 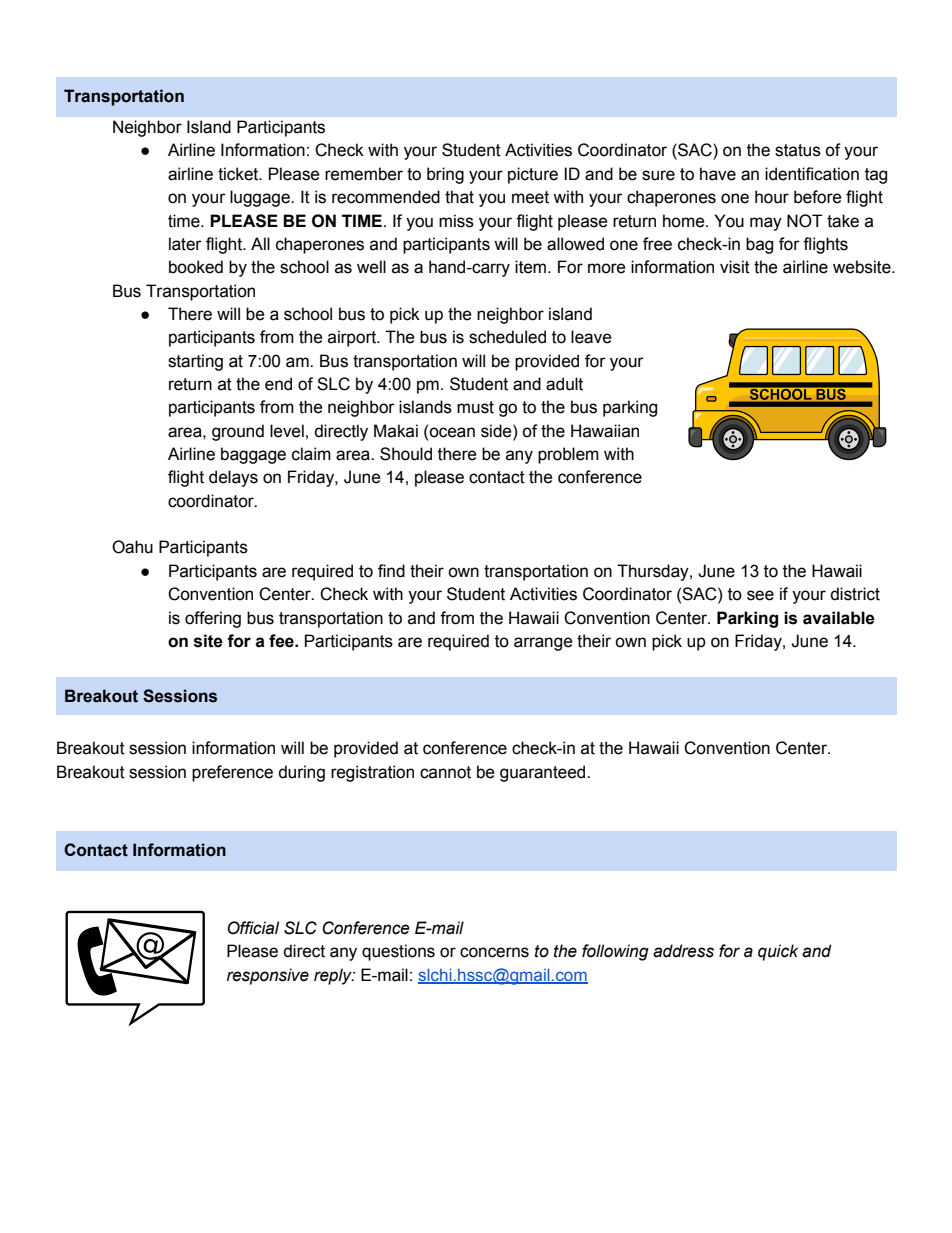 I want to click on quick, so click(x=778, y=952).
